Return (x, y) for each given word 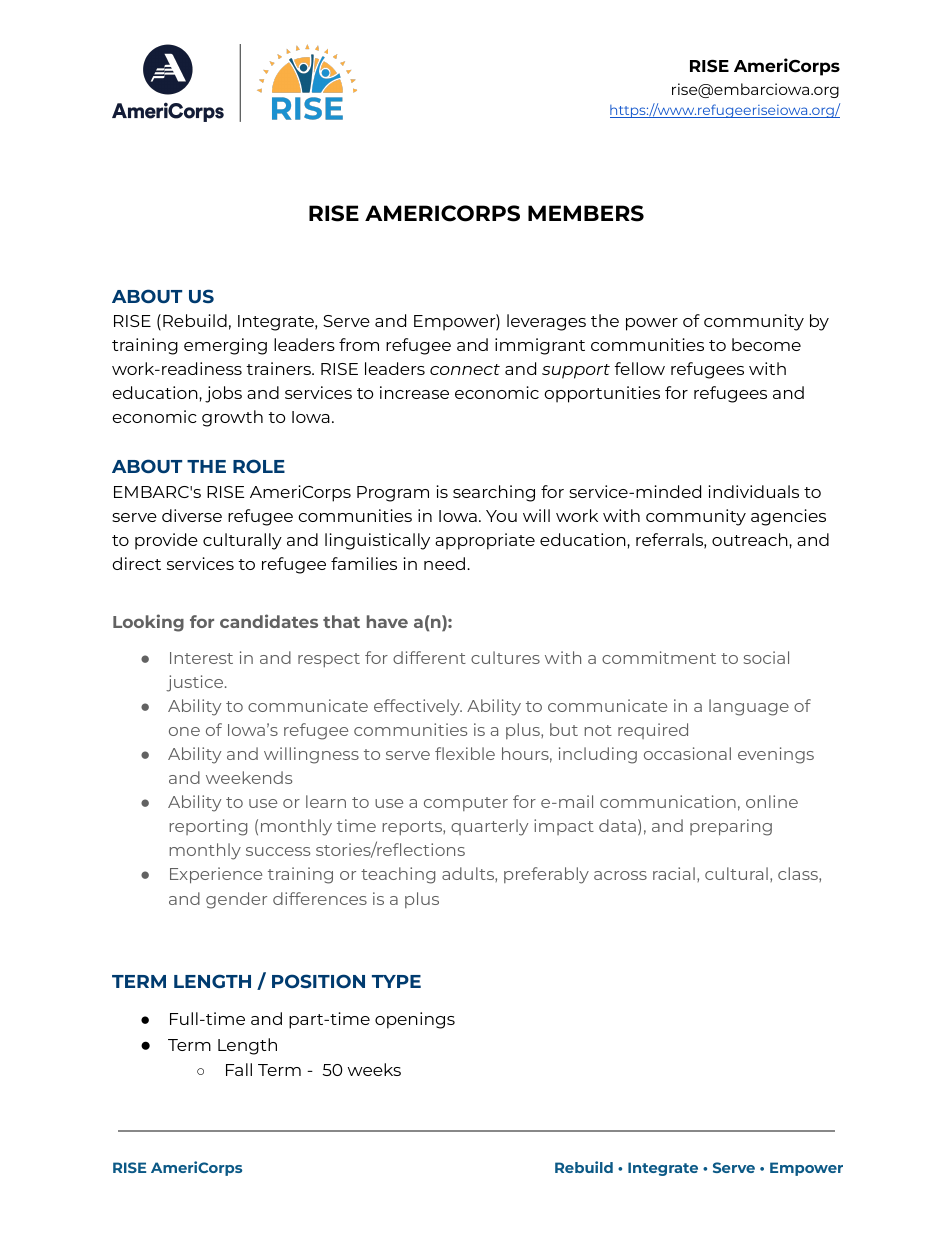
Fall (239, 1069)
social (766, 657)
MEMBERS (586, 213)
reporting (208, 827)
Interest (201, 658)
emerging (225, 346)
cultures (505, 657)
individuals (753, 491)
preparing (731, 827)
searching (494, 493)
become (766, 344)
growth (232, 418)
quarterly (489, 827)
